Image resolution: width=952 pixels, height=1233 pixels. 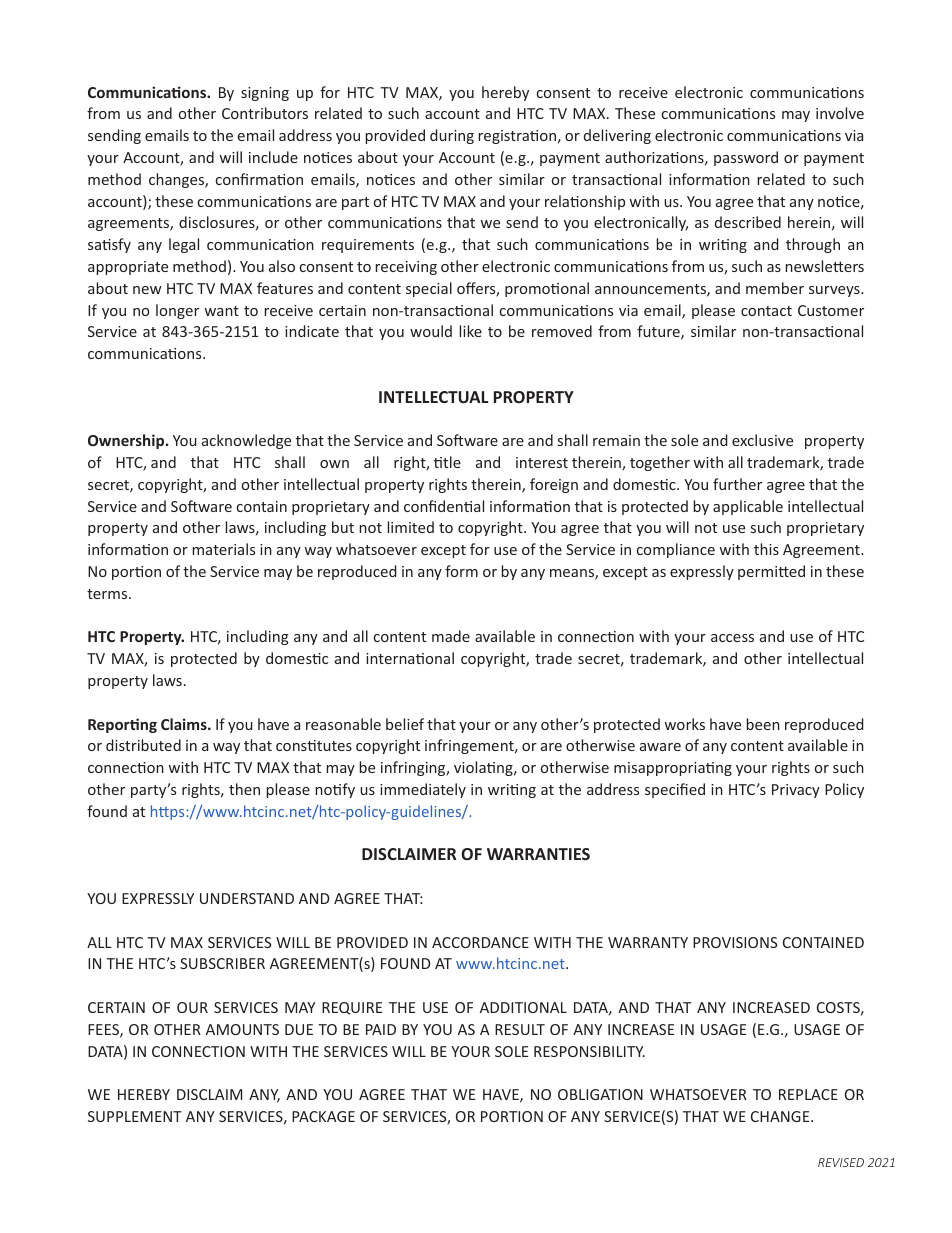 What do you see at coordinates (177, 311) in the image?
I see `longer` at bounding box center [177, 311].
